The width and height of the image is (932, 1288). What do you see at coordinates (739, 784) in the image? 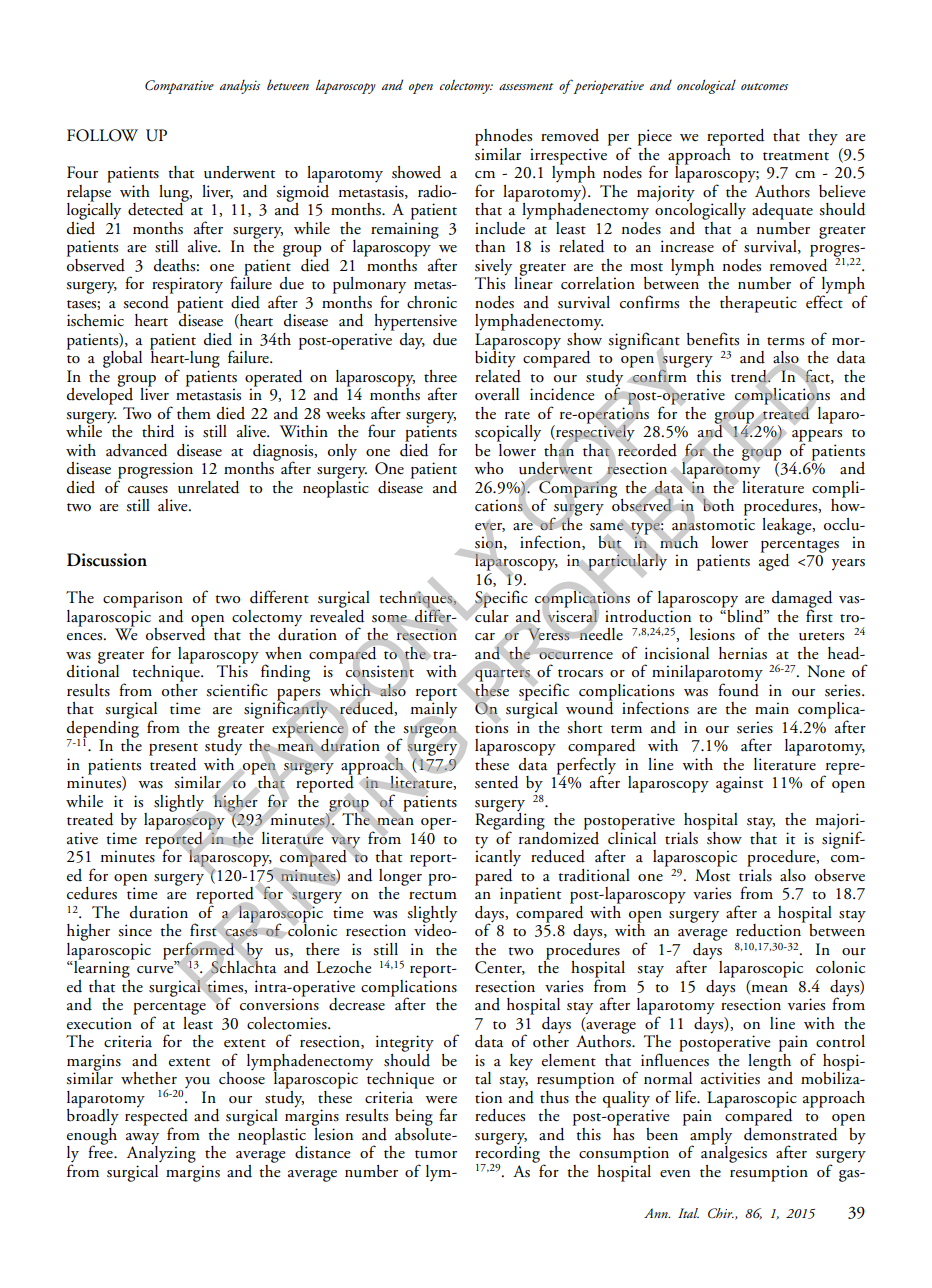
I see `against` at bounding box center [739, 784].
